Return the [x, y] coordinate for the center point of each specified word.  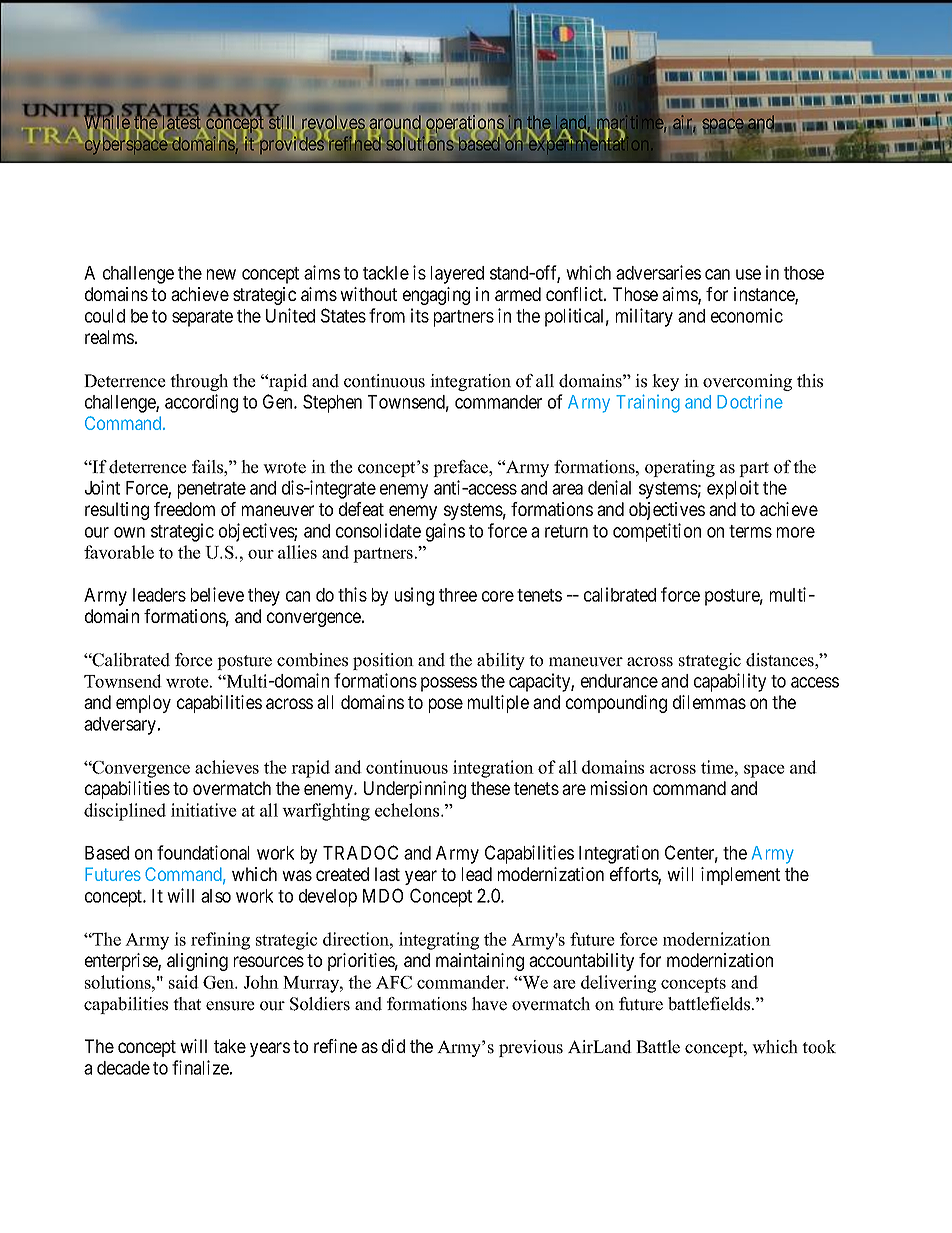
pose [446, 705]
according [201, 403]
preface [462, 468]
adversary [121, 726]
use [748, 274]
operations [465, 124]
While [107, 123]
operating [680, 468]
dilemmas [709, 702]
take [230, 1046]
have [489, 1004]
